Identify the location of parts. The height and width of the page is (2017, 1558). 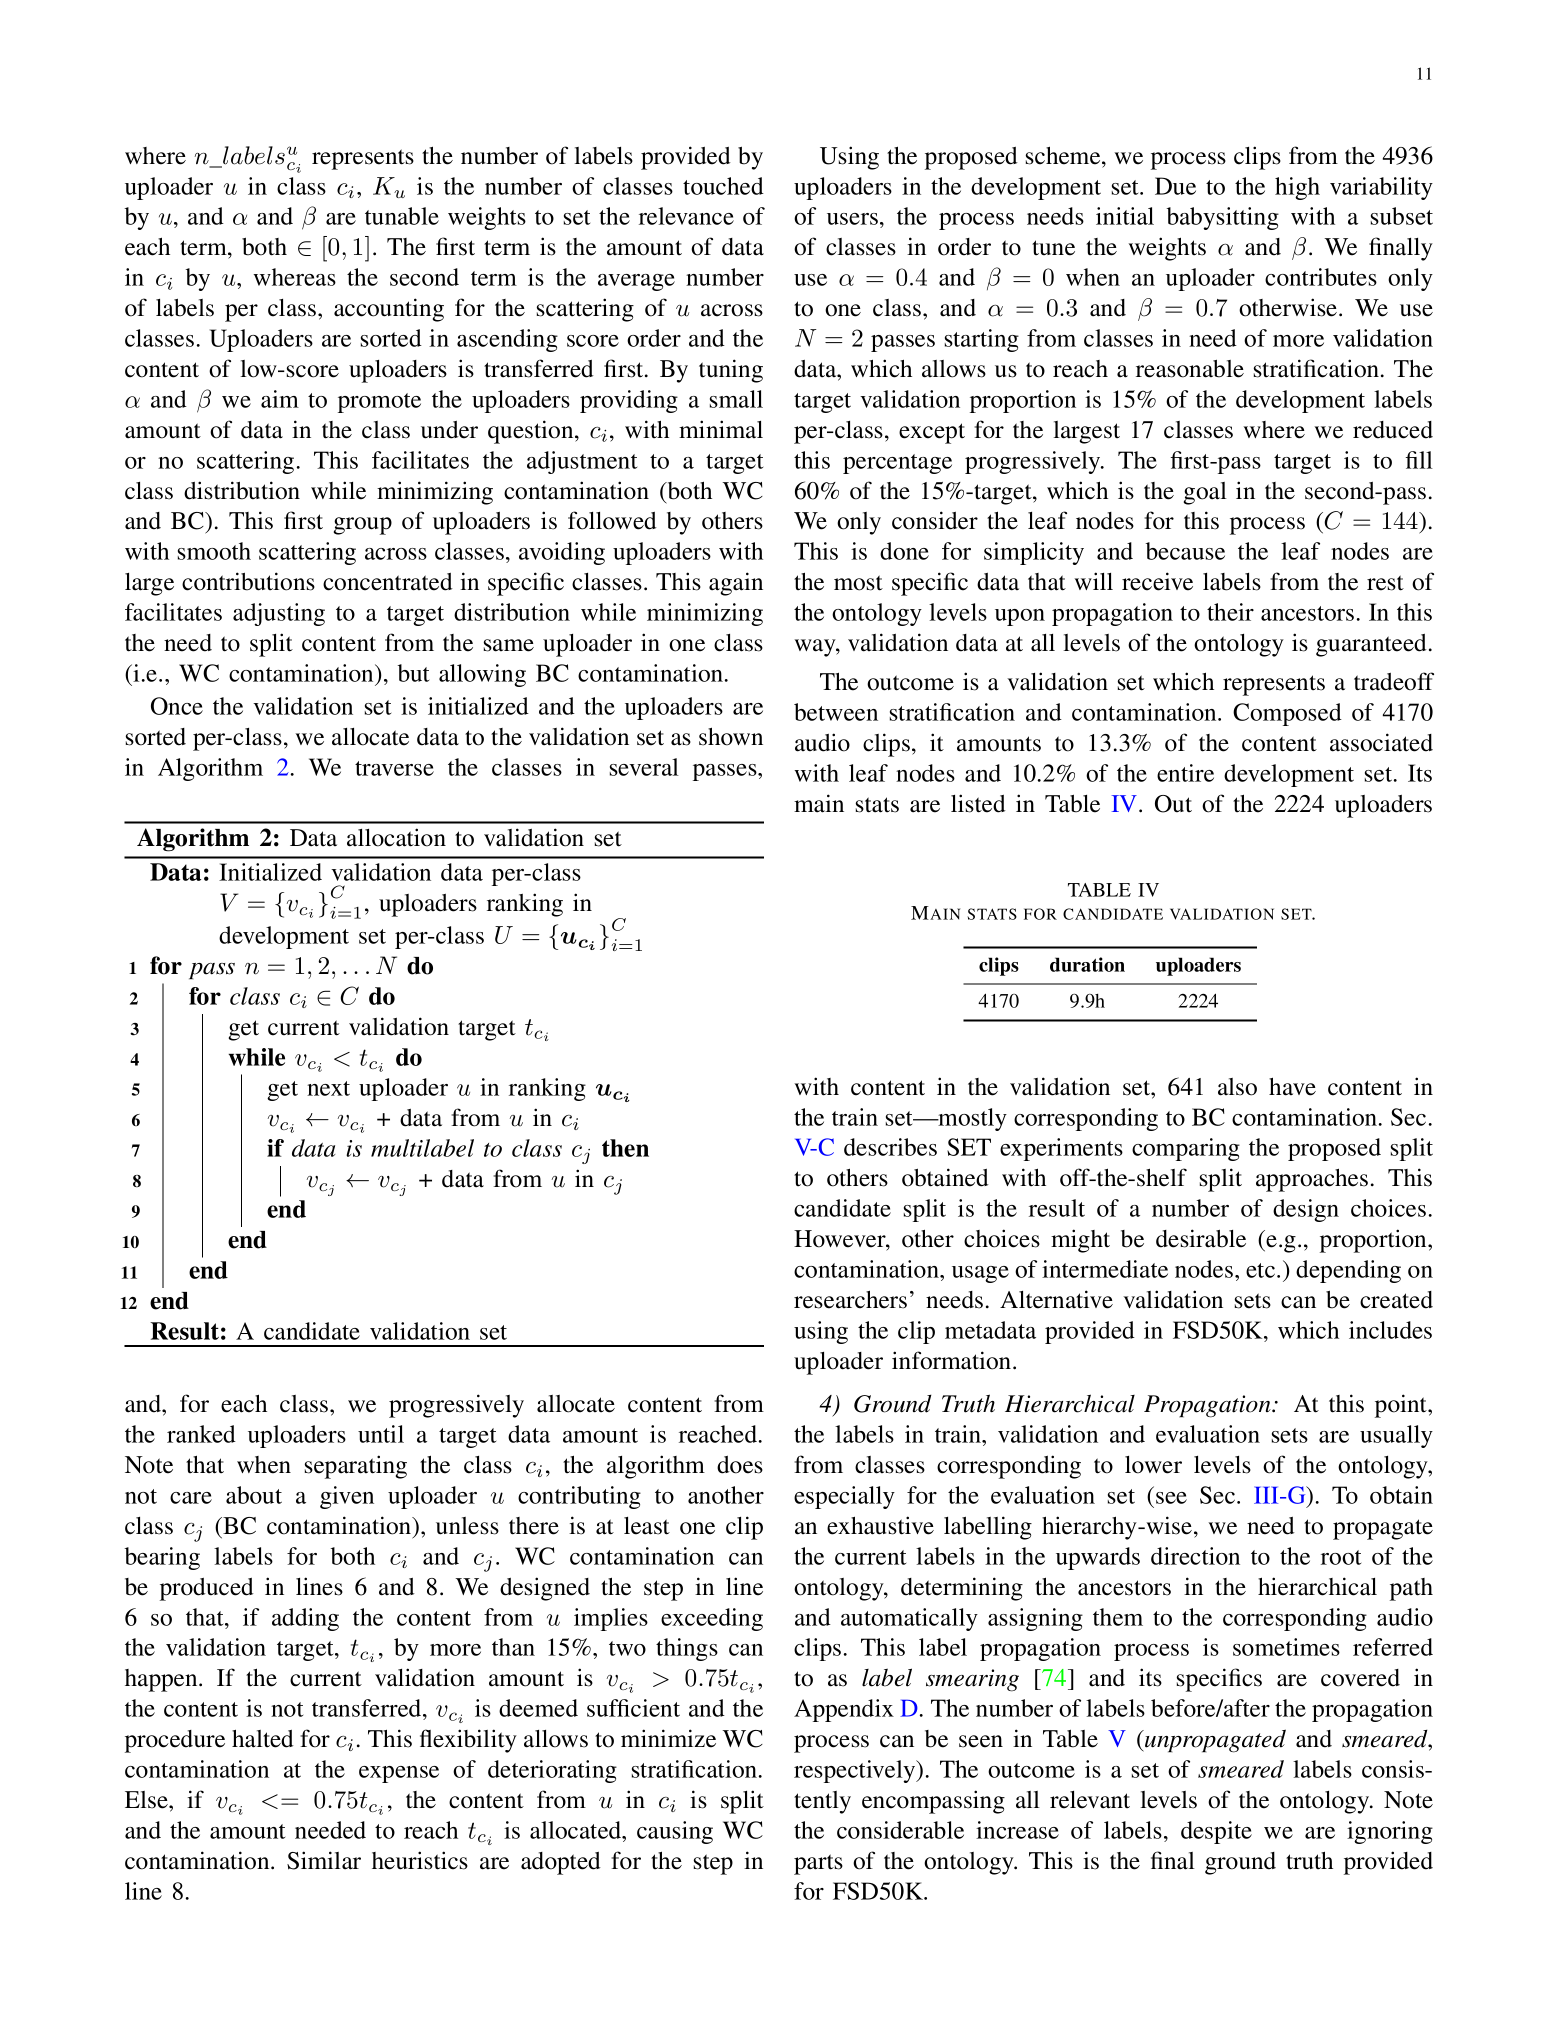
(818, 1864).
